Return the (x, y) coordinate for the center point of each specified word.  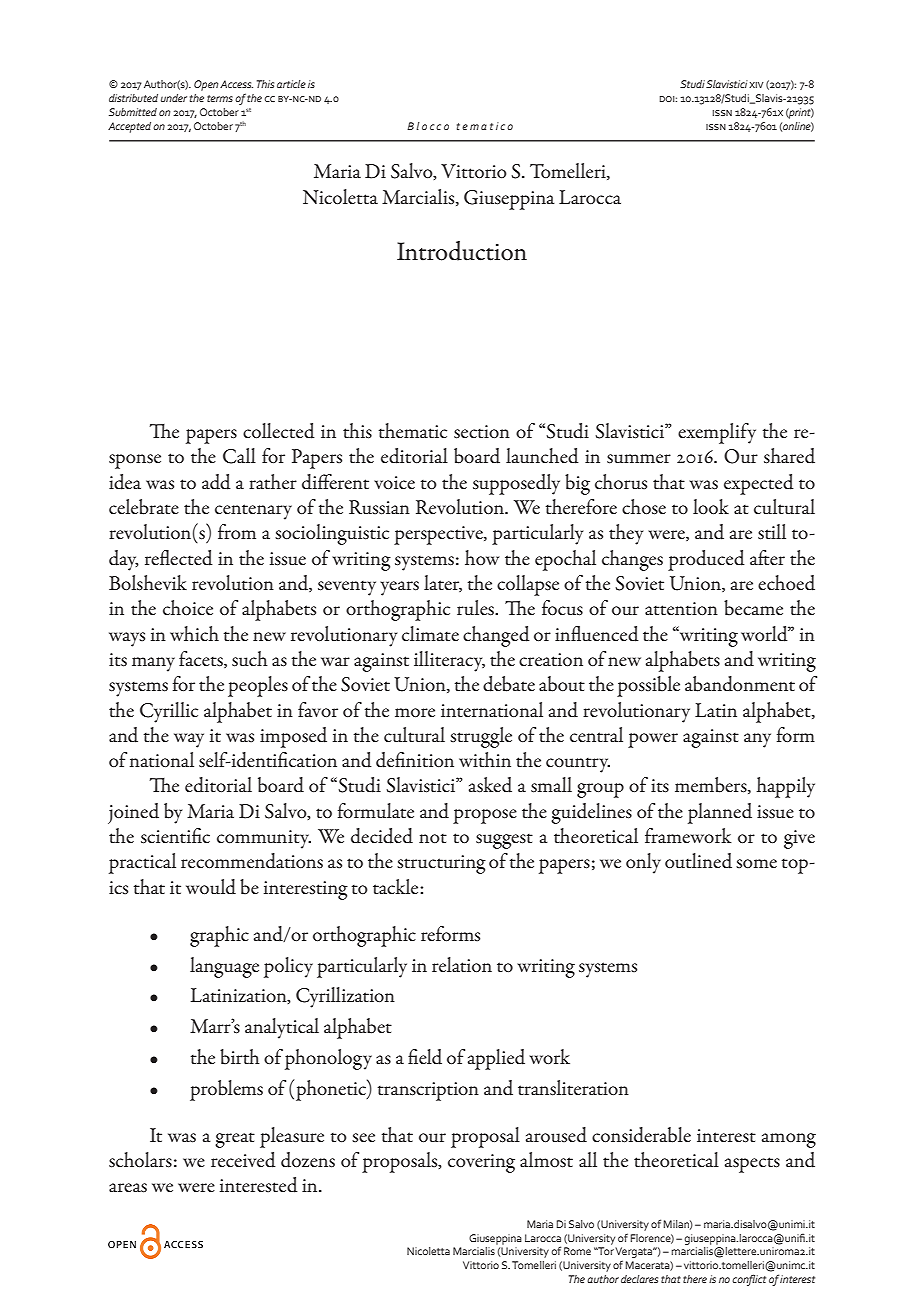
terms (220, 98)
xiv (756, 85)
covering (481, 1163)
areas (128, 1188)
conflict (749, 1280)
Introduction (462, 251)
